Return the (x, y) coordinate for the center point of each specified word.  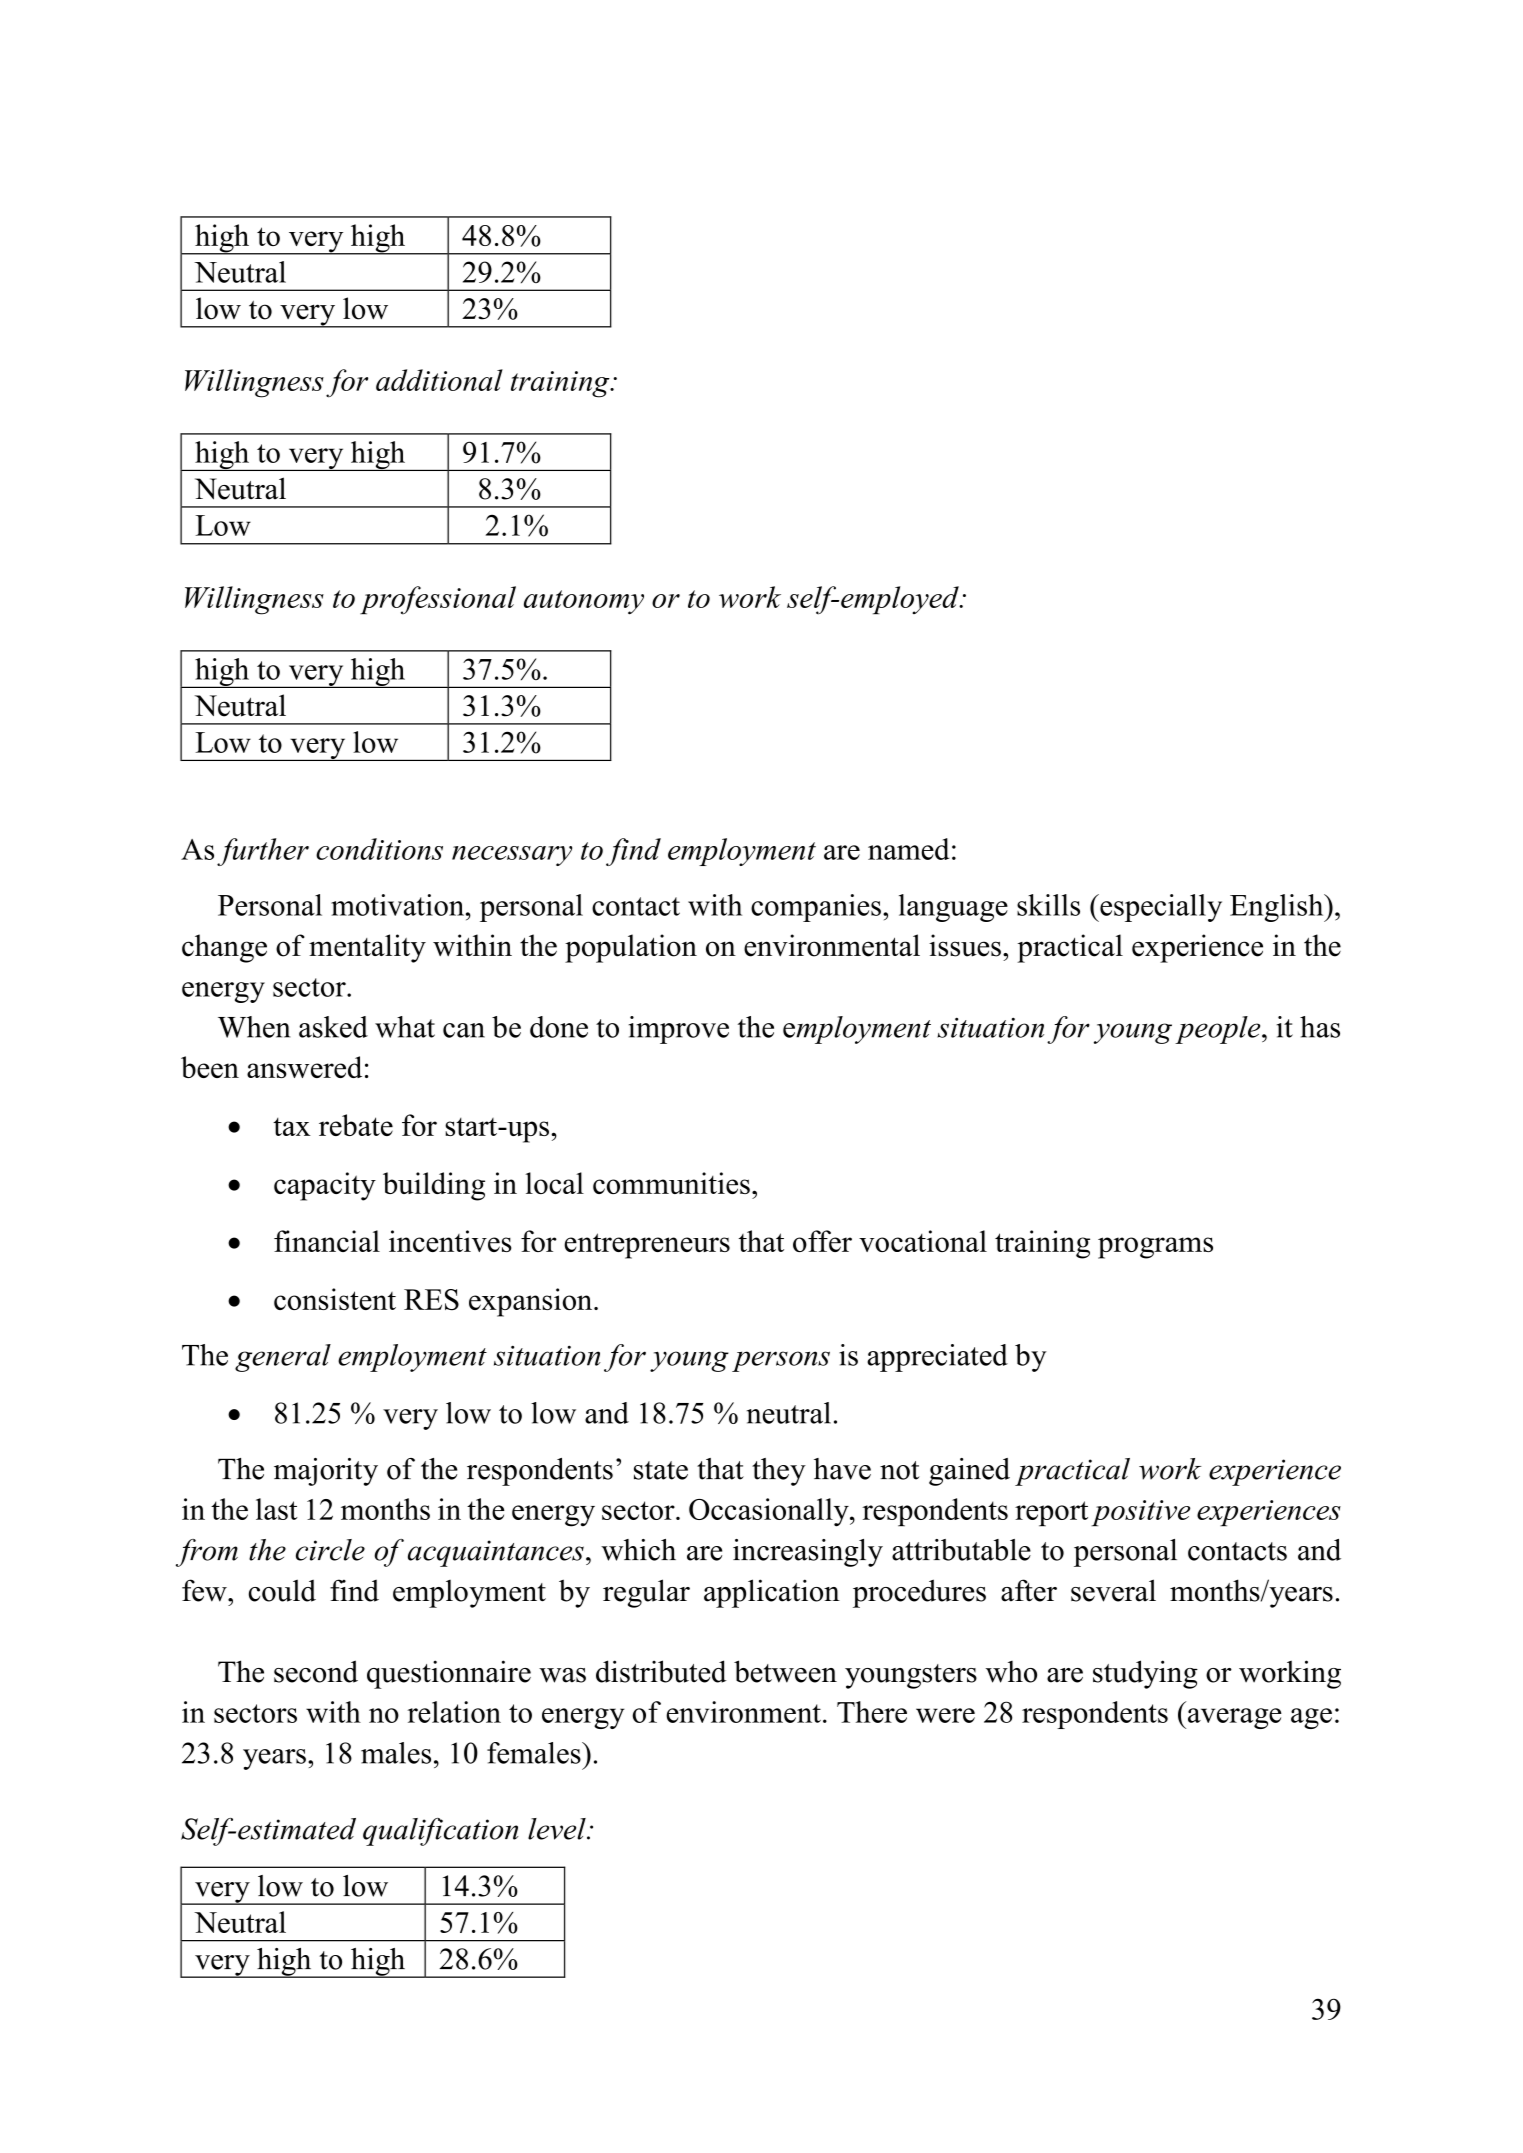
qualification (440, 1832)
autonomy (584, 602)
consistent (335, 1299)
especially (1160, 908)
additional (439, 380)
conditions (379, 849)
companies (816, 908)
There (872, 1712)
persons (781, 1361)
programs (1155, 1248)
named (908, 849)
